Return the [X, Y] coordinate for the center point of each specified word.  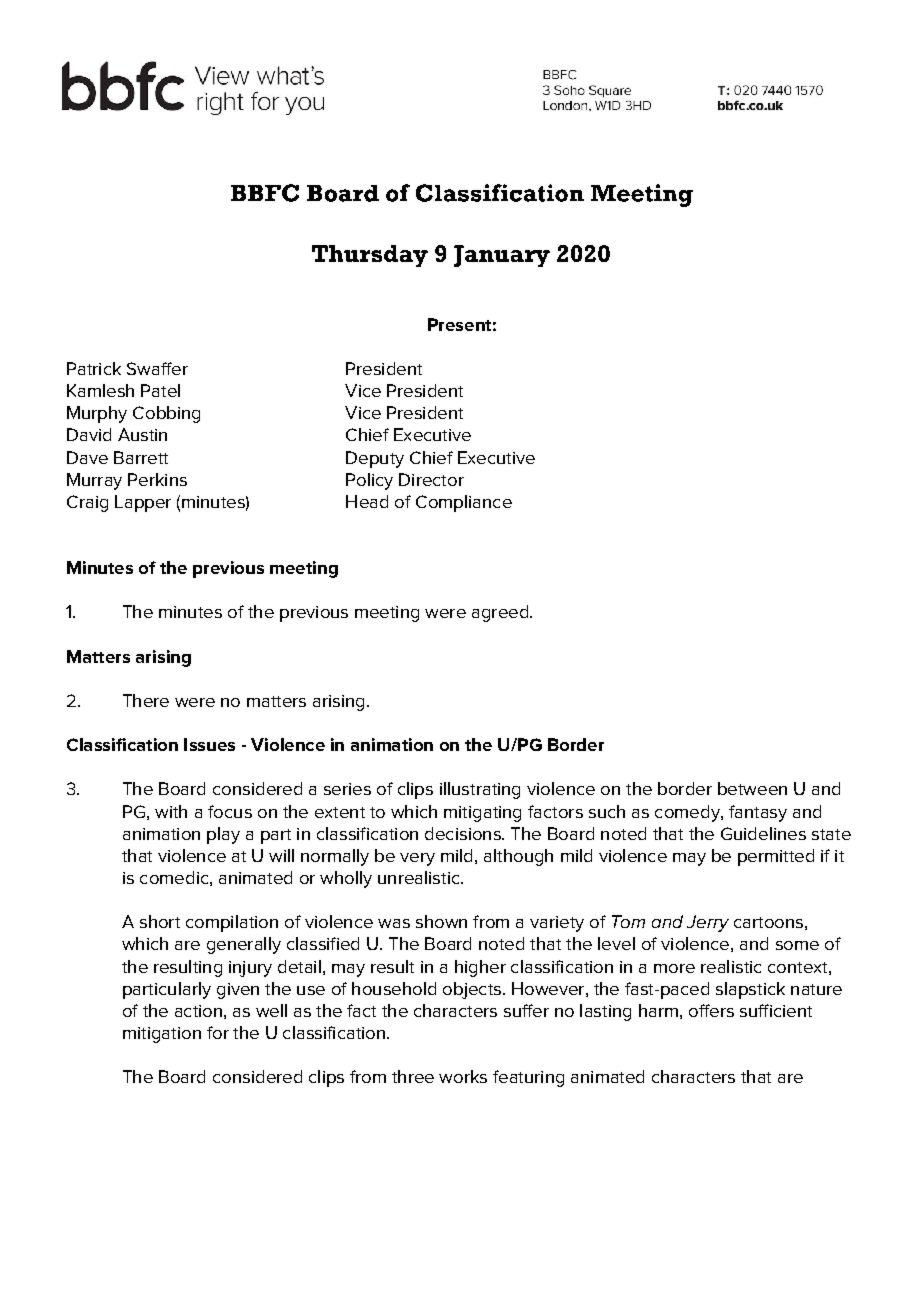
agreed [500, 613]
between [752, 788]
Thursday [370, 256]
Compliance [464, 503]
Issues [209, 744]
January [502, 256]
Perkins [157, 479]
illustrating [480, 790]
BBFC [265, 193]
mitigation [162, 1035]
